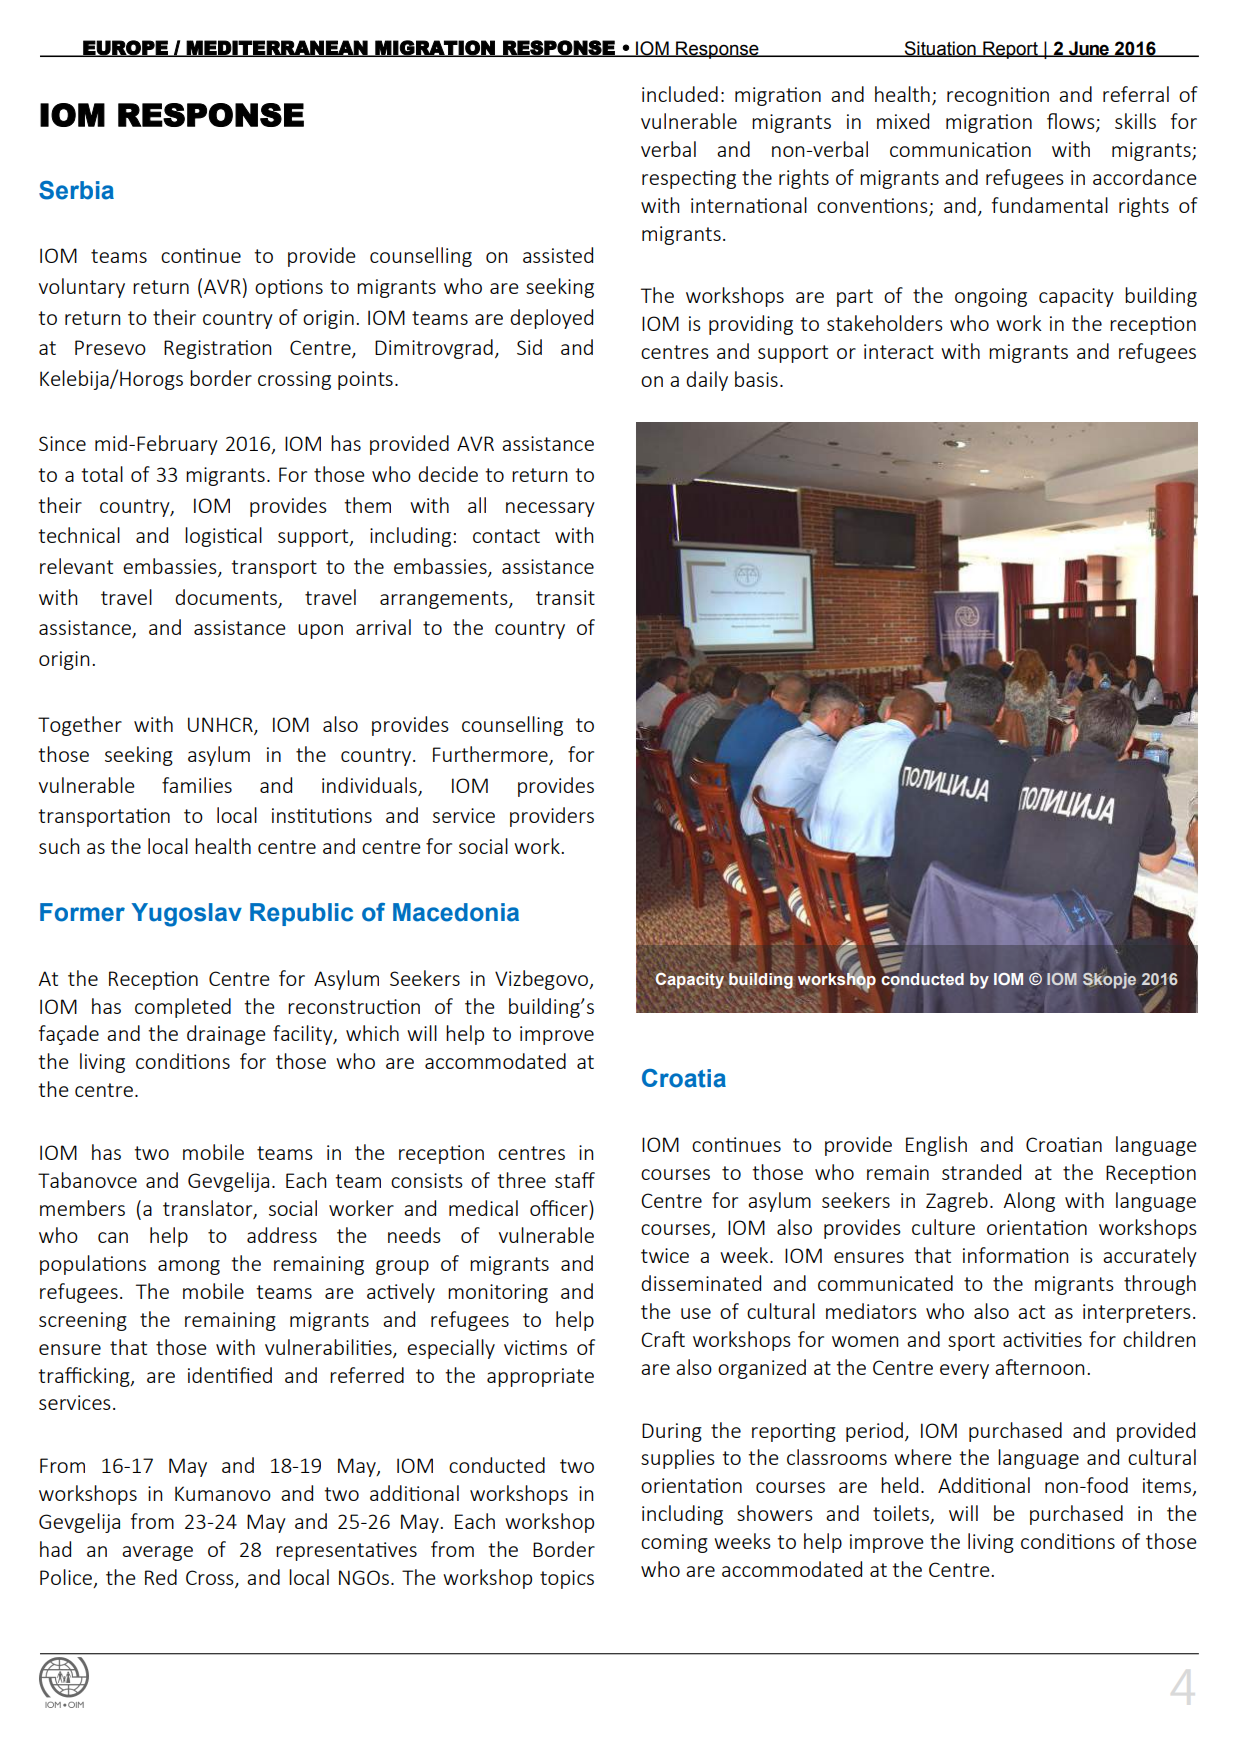 The image size is (1235, 1746). Describe the element at coordinates (125, 48) in the page. I see `EUROPE` at that location.
